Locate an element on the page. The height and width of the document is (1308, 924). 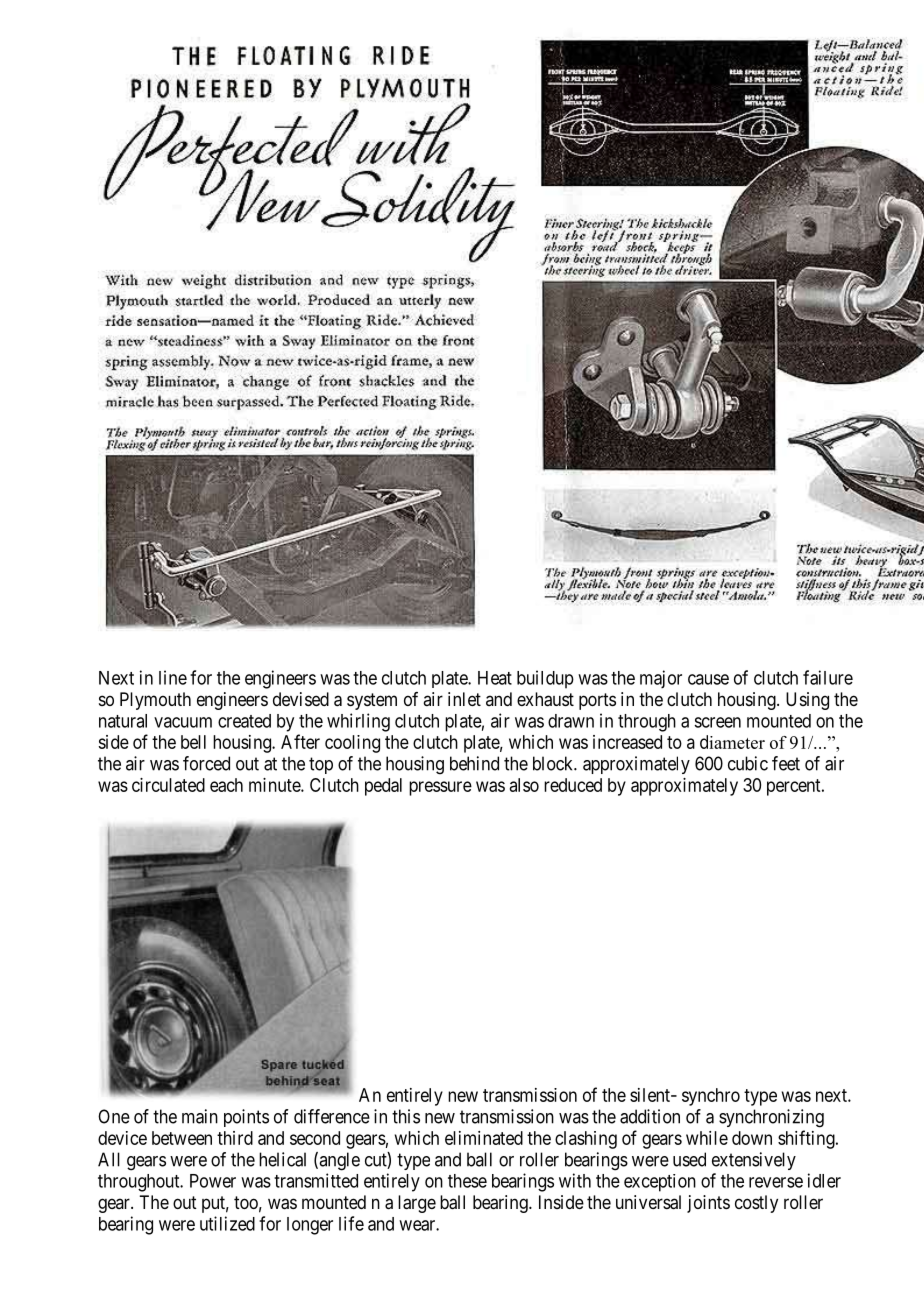
down is located at coordinates (752, 1138).
